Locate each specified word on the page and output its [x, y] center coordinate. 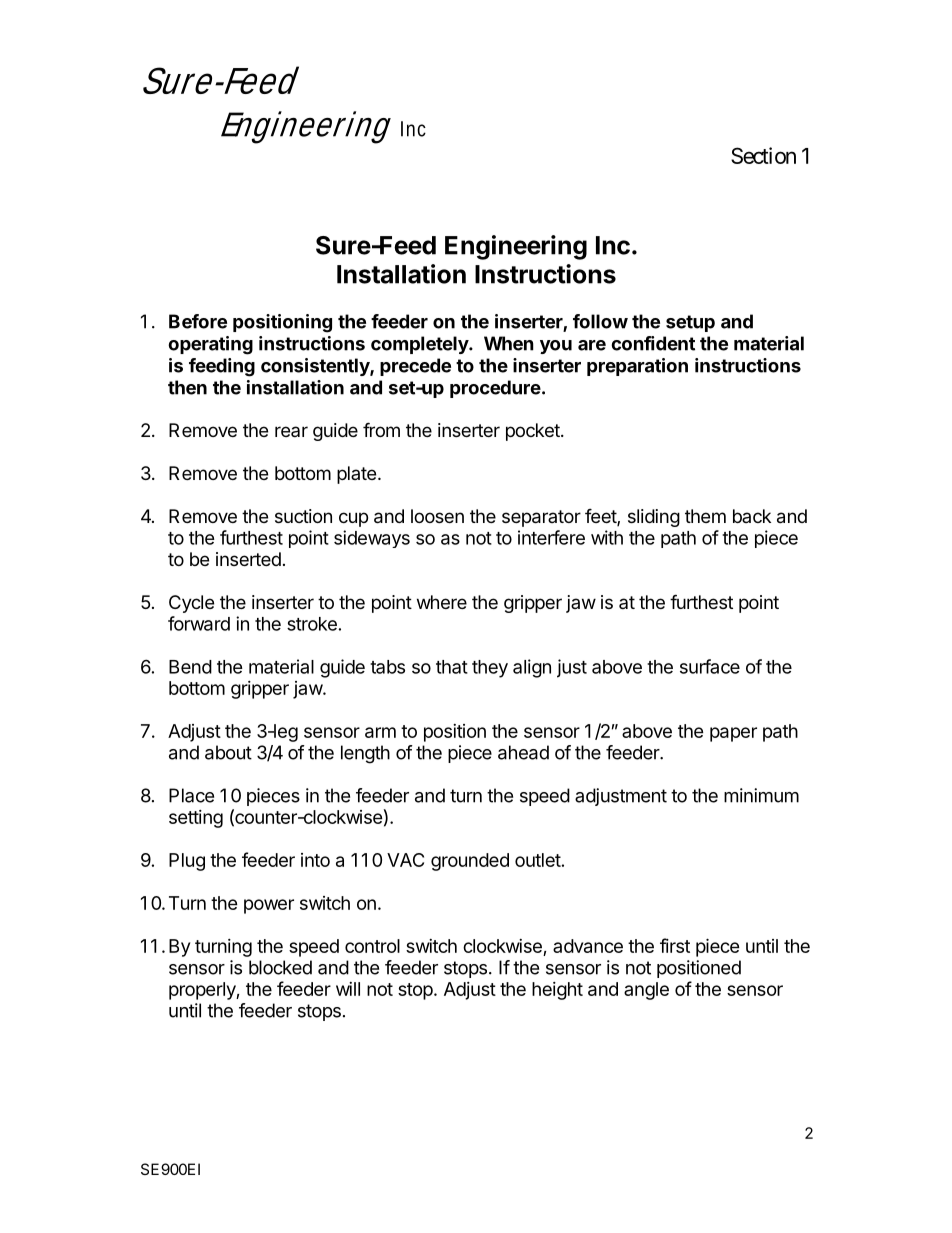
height [557, 991]
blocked [280, 967]
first [675, 945]
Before [198, 321]
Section [763, 155]
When [509, 343]
